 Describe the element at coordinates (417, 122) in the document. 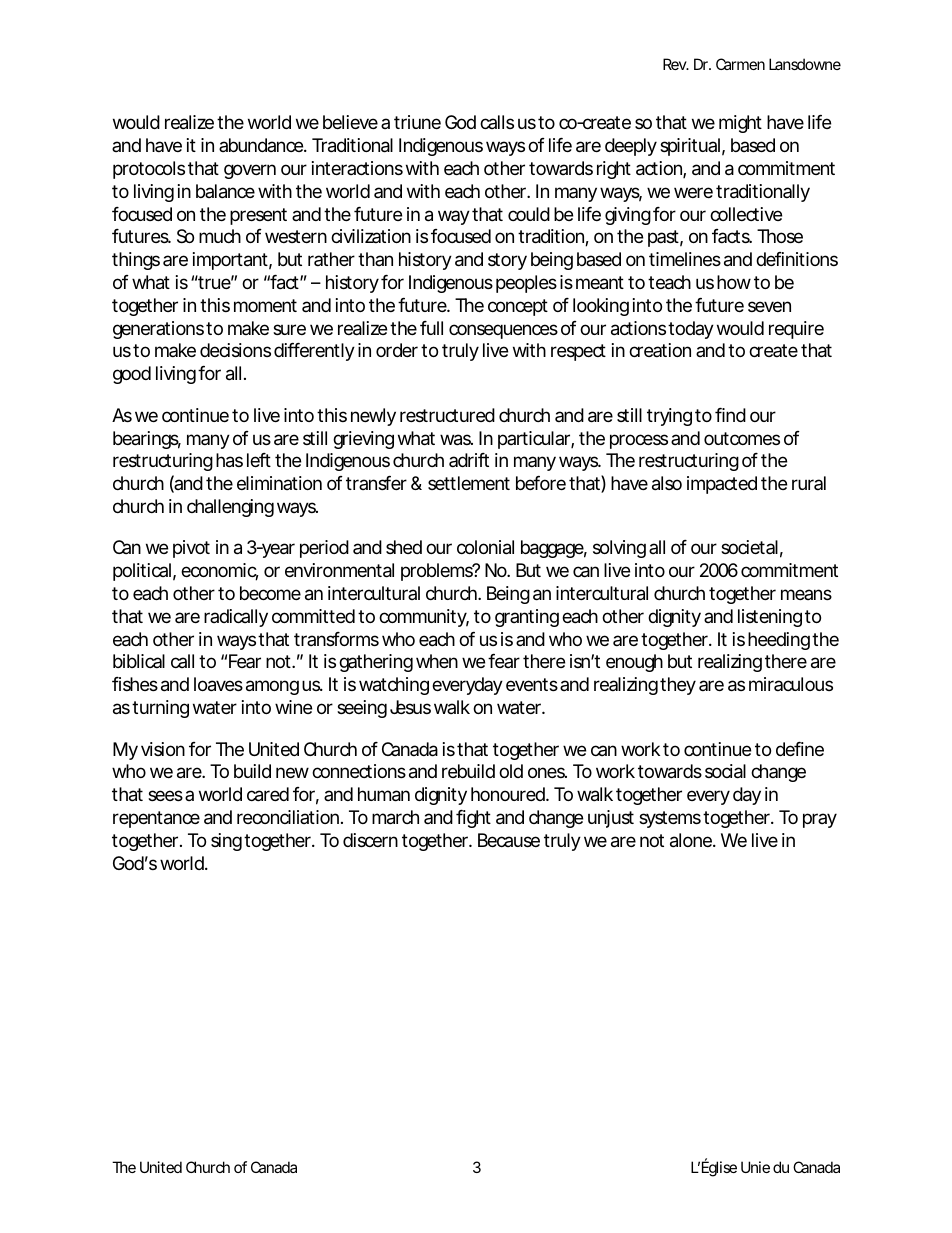

I see `triune` at that location.
